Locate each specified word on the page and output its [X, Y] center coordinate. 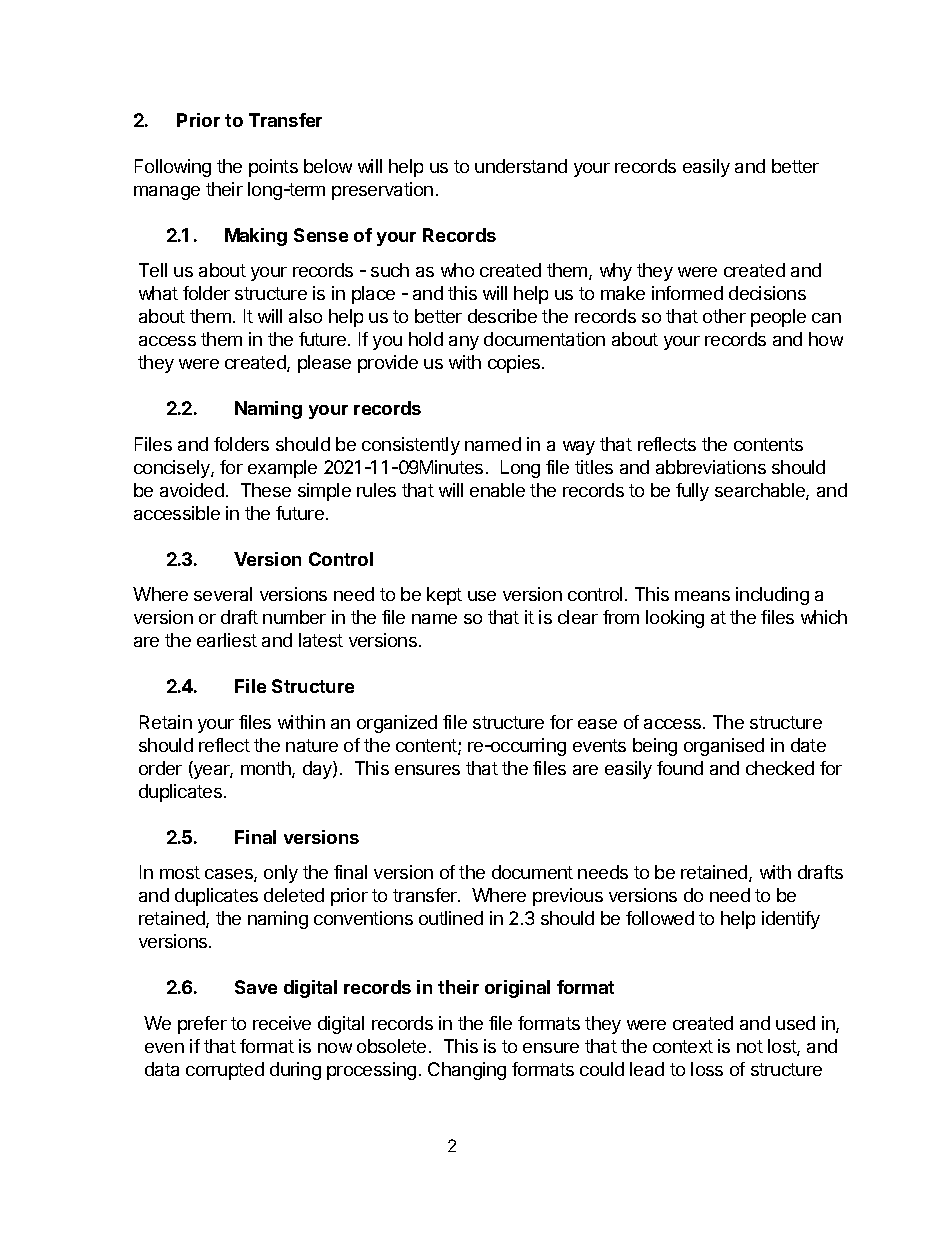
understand [521, 166]
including [772, 596]
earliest [227, 640]
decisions [767, 293]
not [750, 1046]
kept [444, 596]
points [273, 168]
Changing [467, 1071]
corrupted [225, 1071]
